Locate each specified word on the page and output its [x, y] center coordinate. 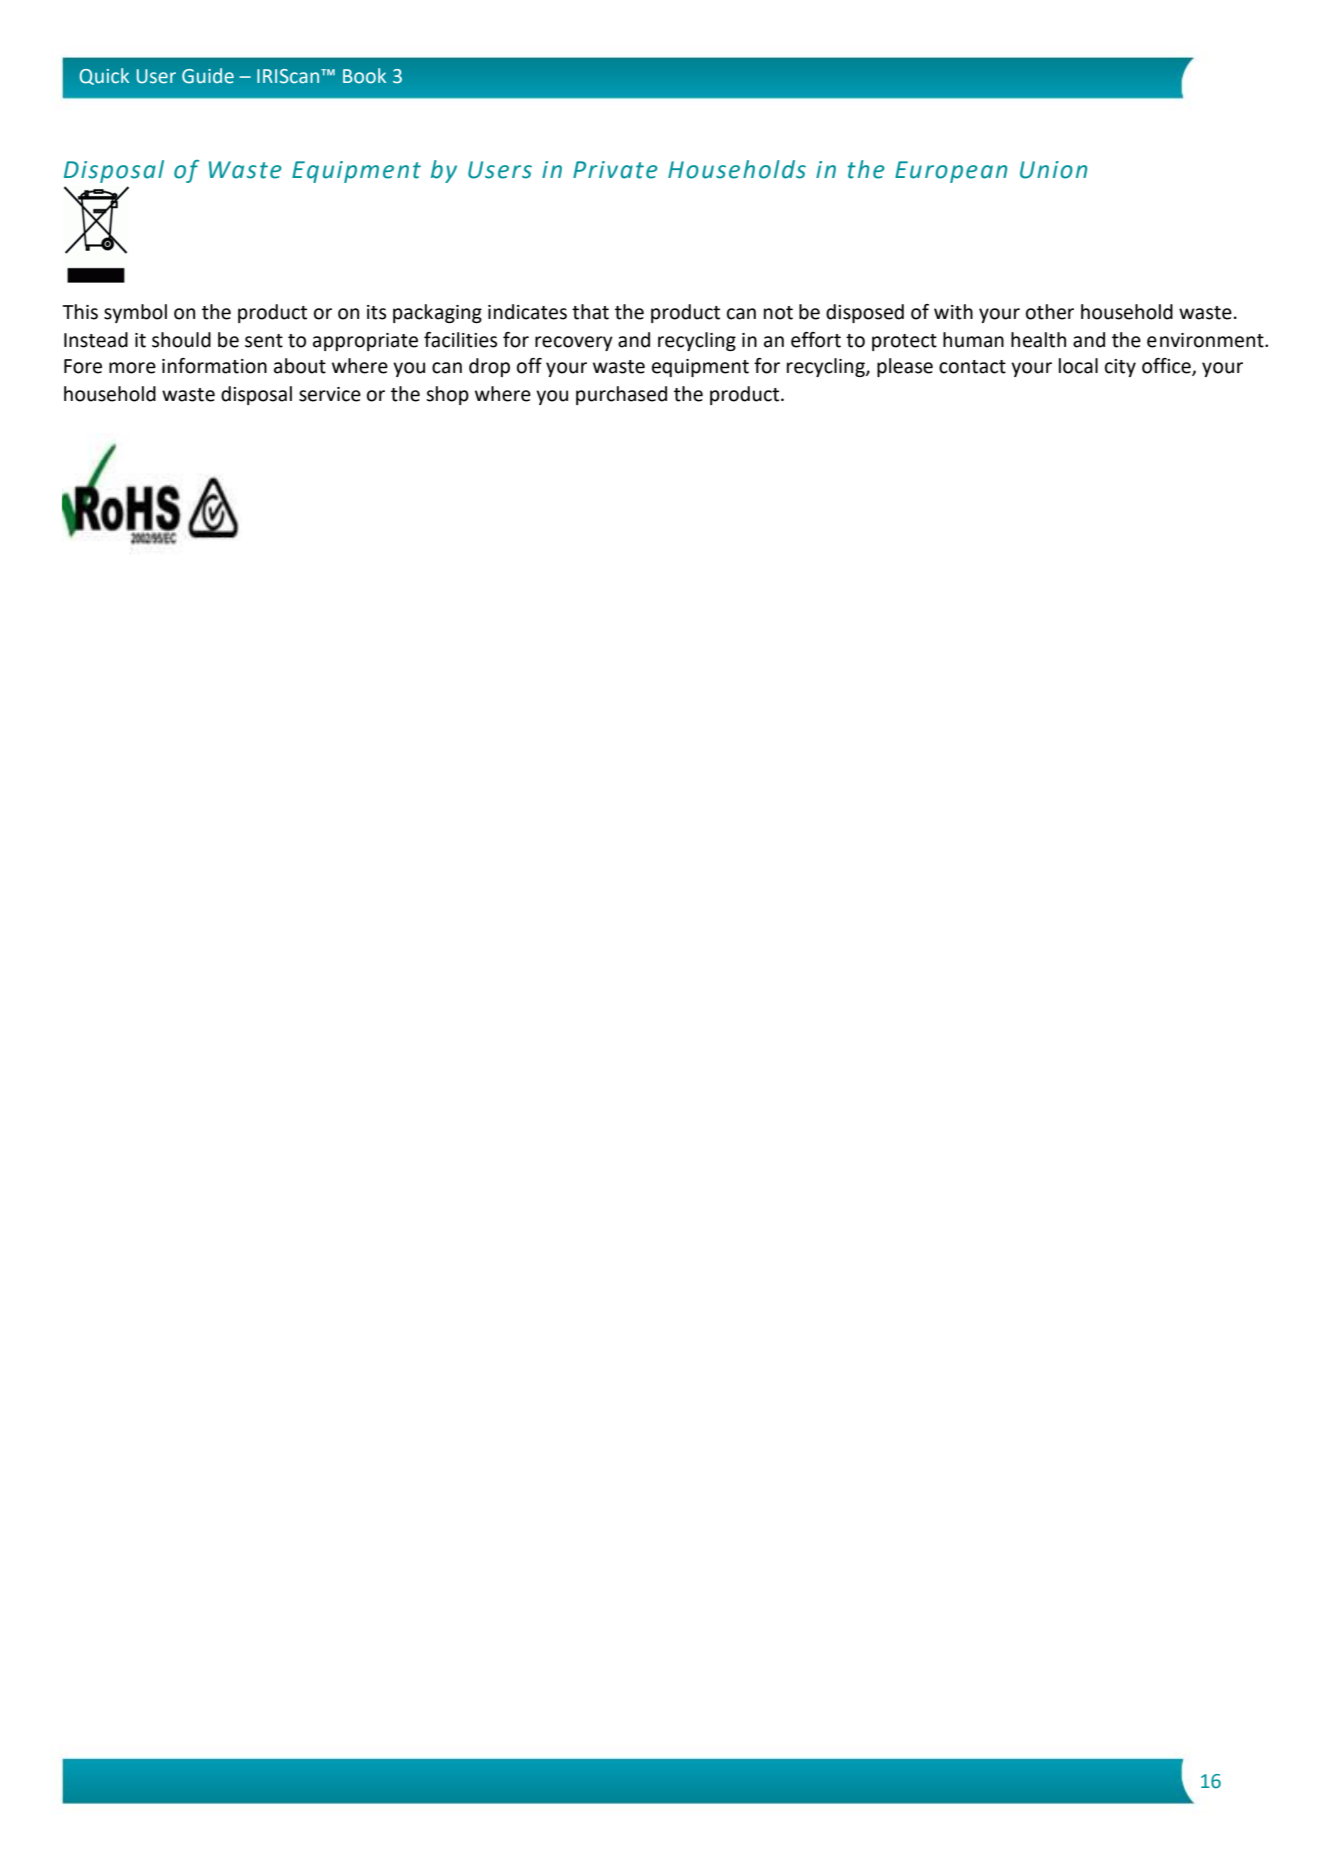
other [1050, 312]
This [80, 312]
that [590, 312]
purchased [621, 395]
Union [1054, 170]
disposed [865, 313]
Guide [208, 76]
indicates [527, 312]
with [953, 312]
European [951, 172]
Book [364, 76]
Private [615, 170]
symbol [135, 313]
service [330, 394]
